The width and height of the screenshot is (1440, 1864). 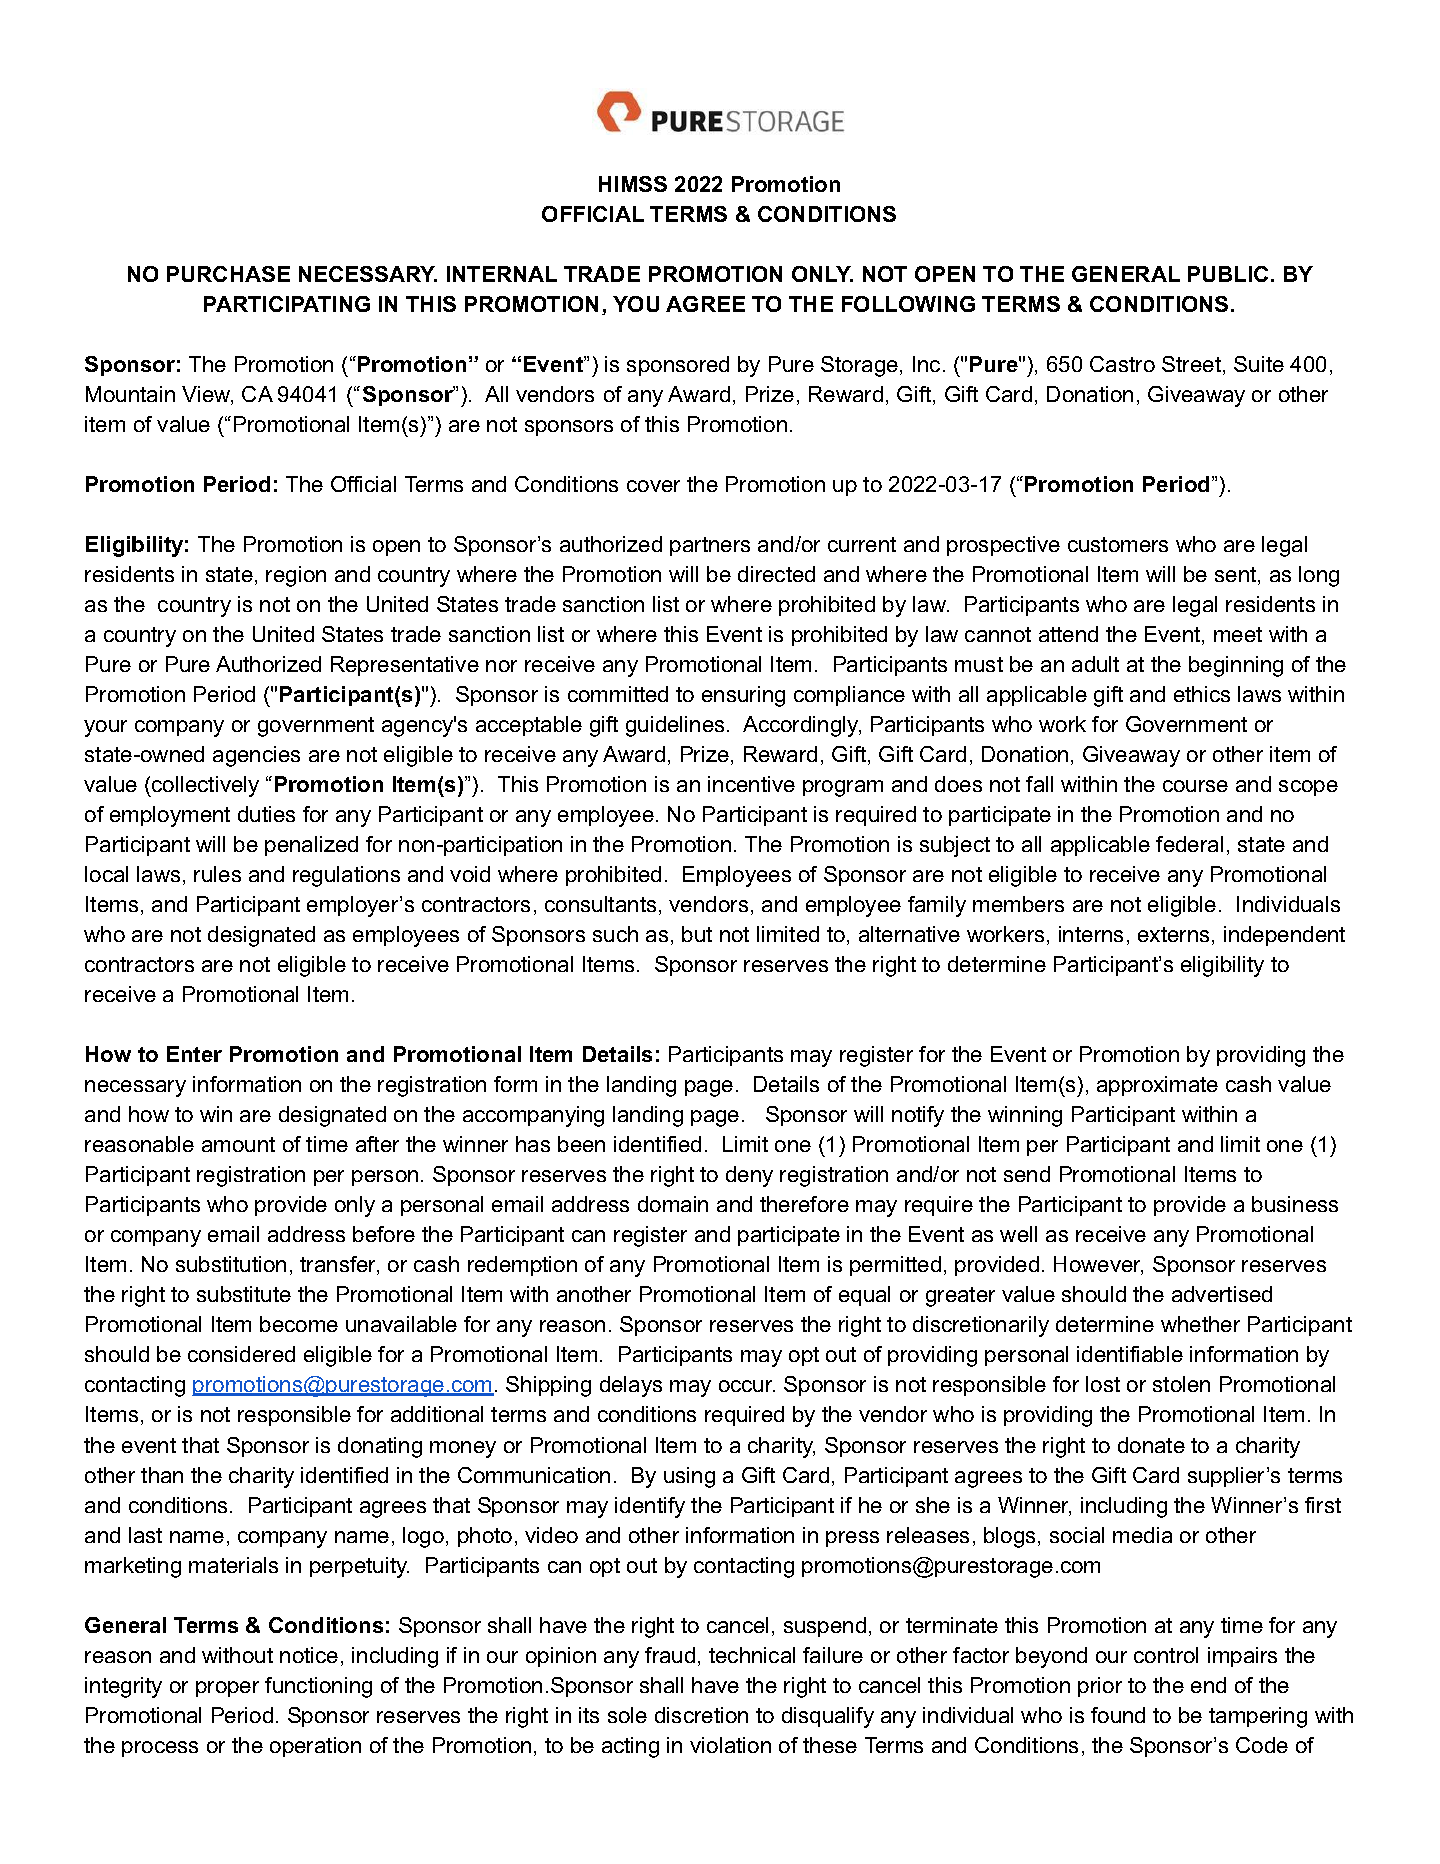 I want to click on However, so click(x=1098, y=1265).
